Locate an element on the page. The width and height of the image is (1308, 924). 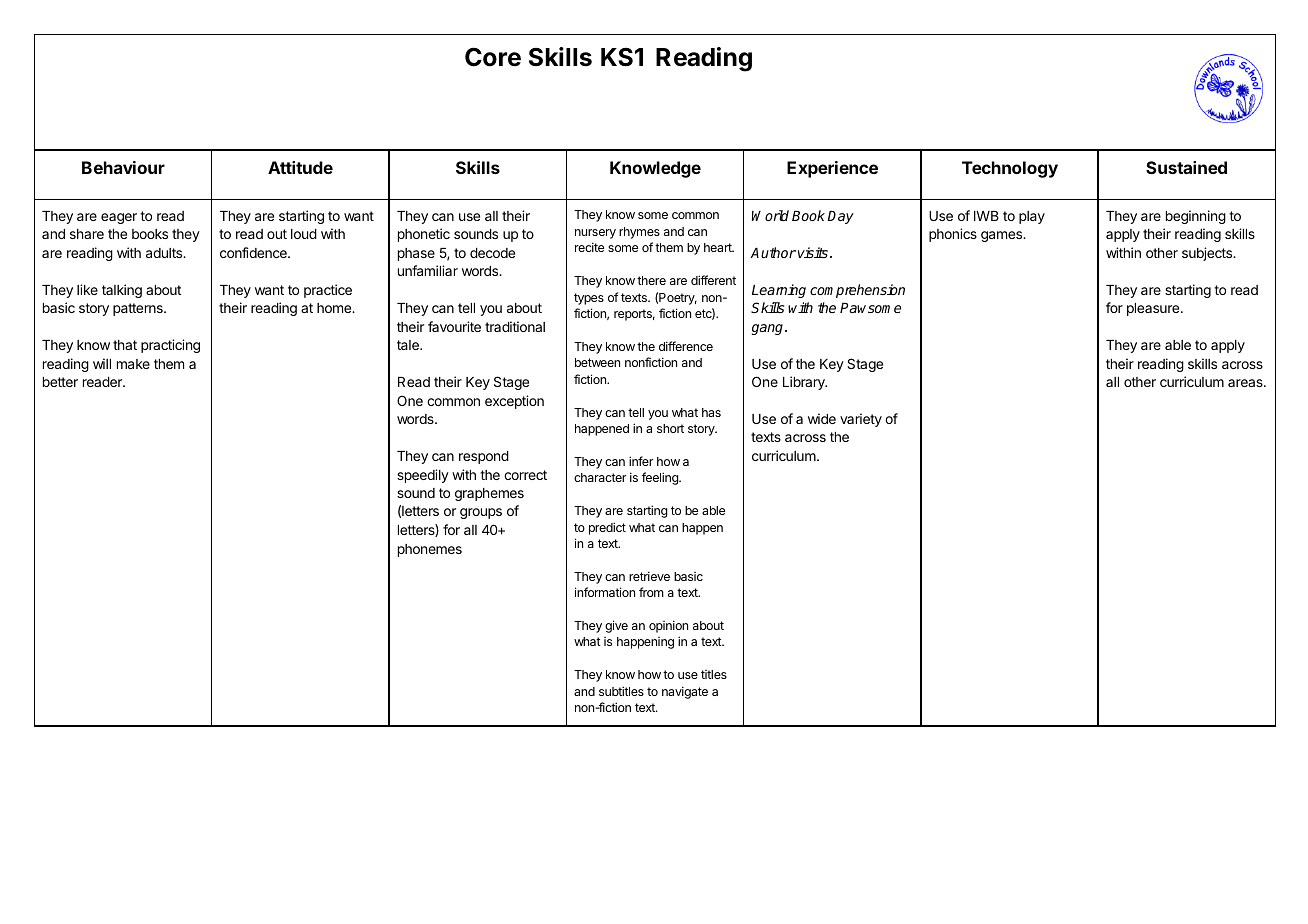
navigate is located at coordinates (685, 692).
